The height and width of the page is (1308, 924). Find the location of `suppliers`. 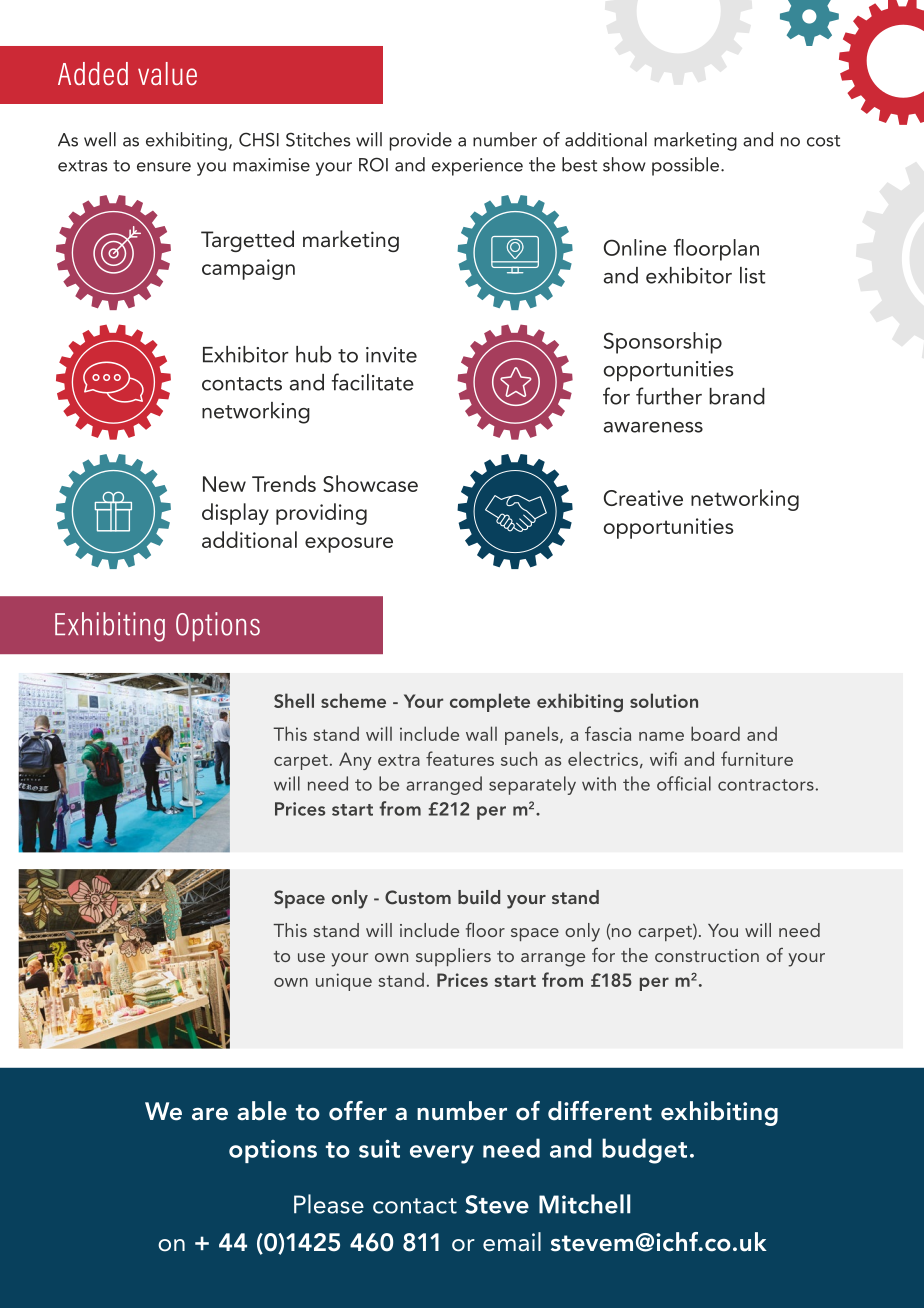

suppliers is located at coordinates (453, 957).
